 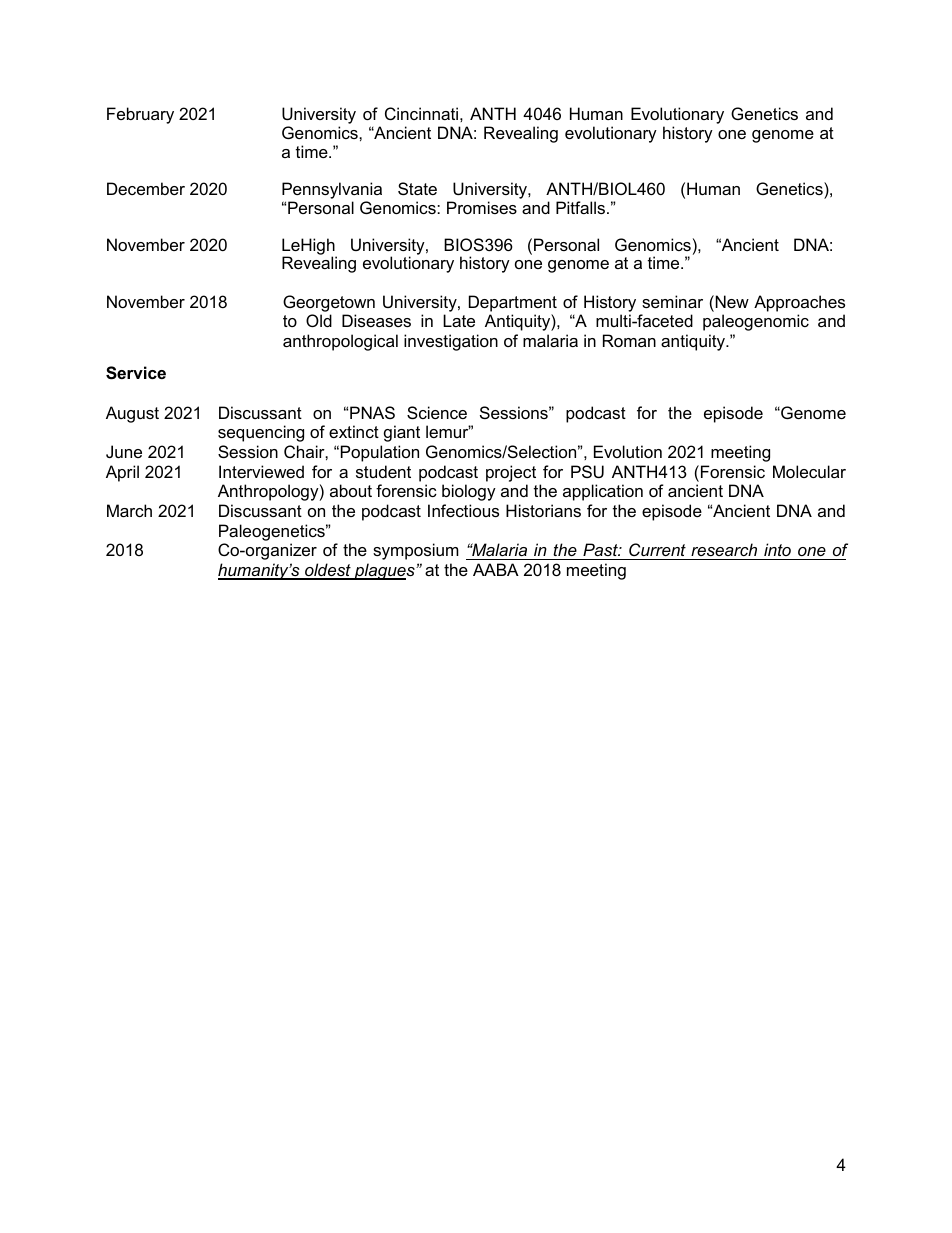 I want to click on Science, so click(x=437, y=412).
